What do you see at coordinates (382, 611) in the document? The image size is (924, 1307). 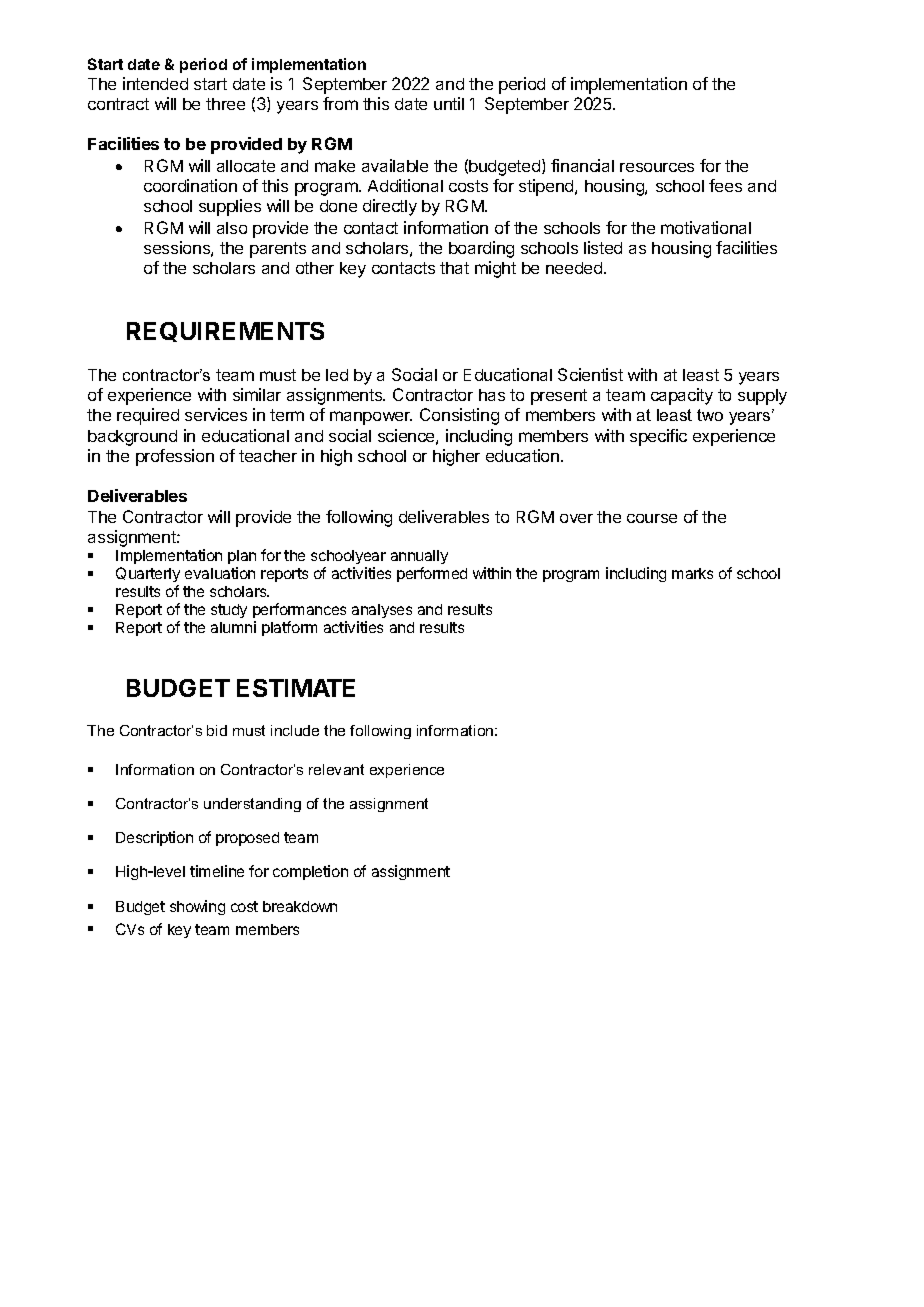 I see `analyses` at bounding box center [382, 611].
